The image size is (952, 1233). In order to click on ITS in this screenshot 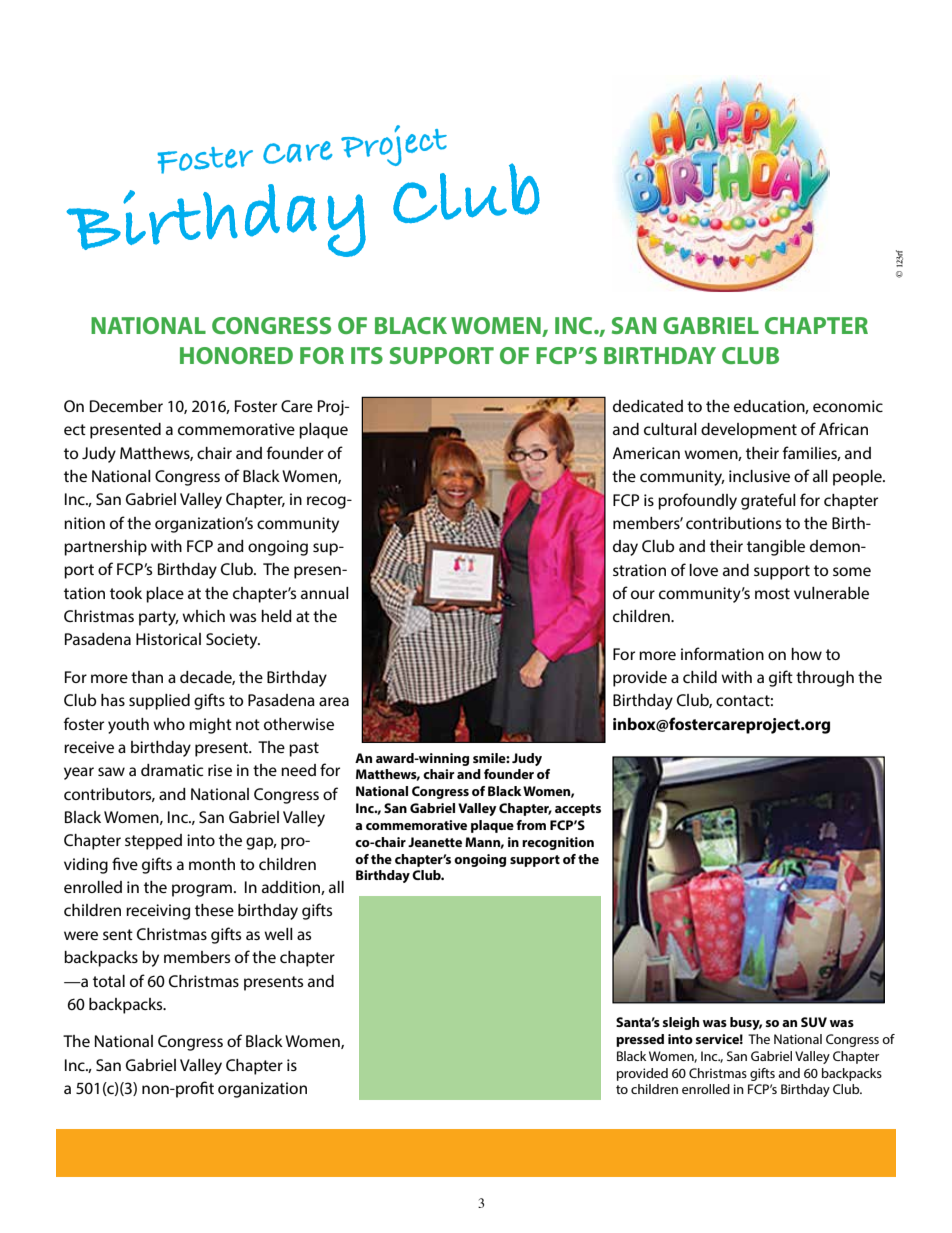, I will do `click(367, 355)`.
